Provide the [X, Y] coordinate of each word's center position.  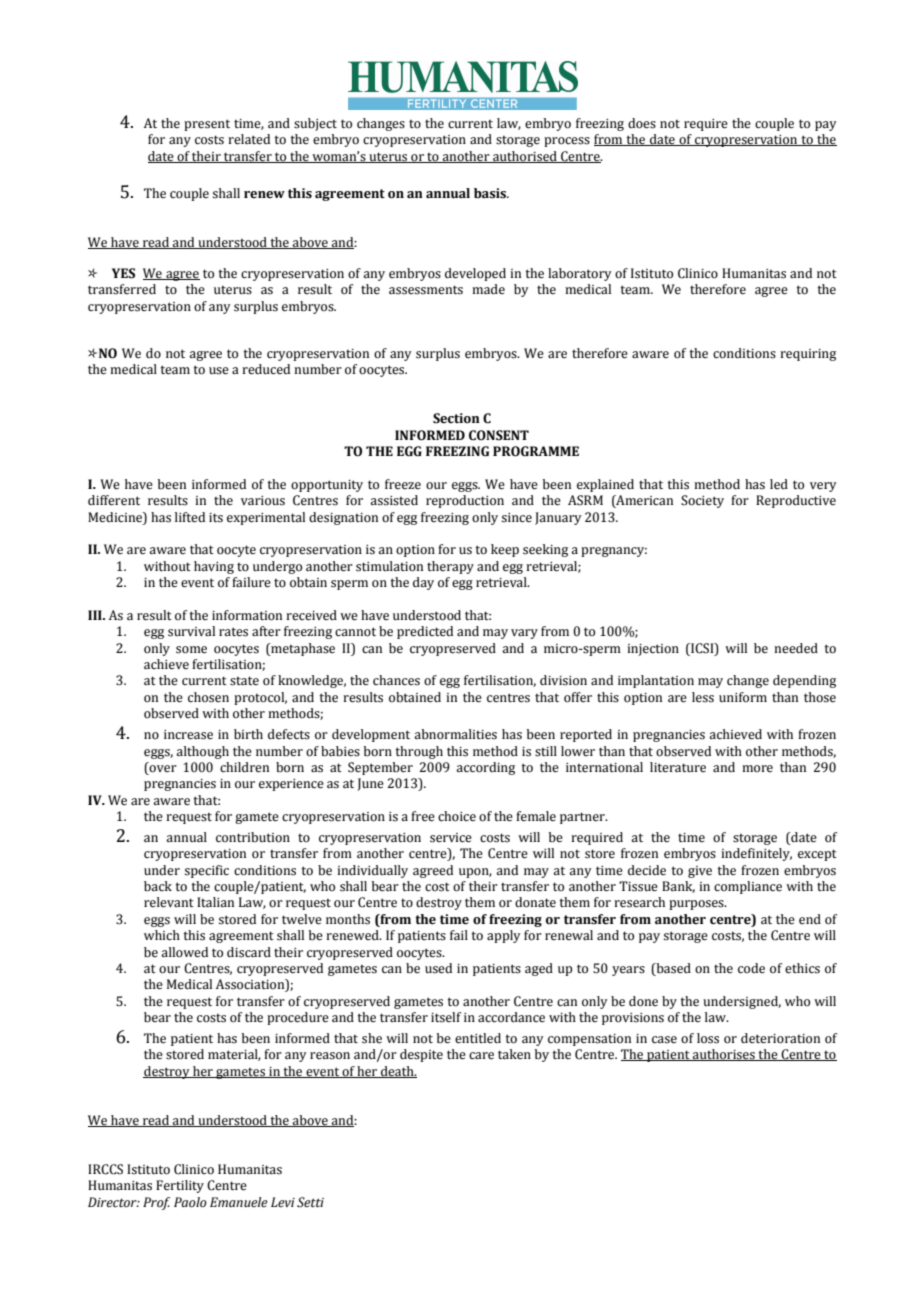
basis [491, 193]
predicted [425, 632]
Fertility [180, 1186]
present [207, 125]
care [481, 1056]
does [642, 123]
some [191, 650]
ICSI [702, 648]
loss [708, 1038]
